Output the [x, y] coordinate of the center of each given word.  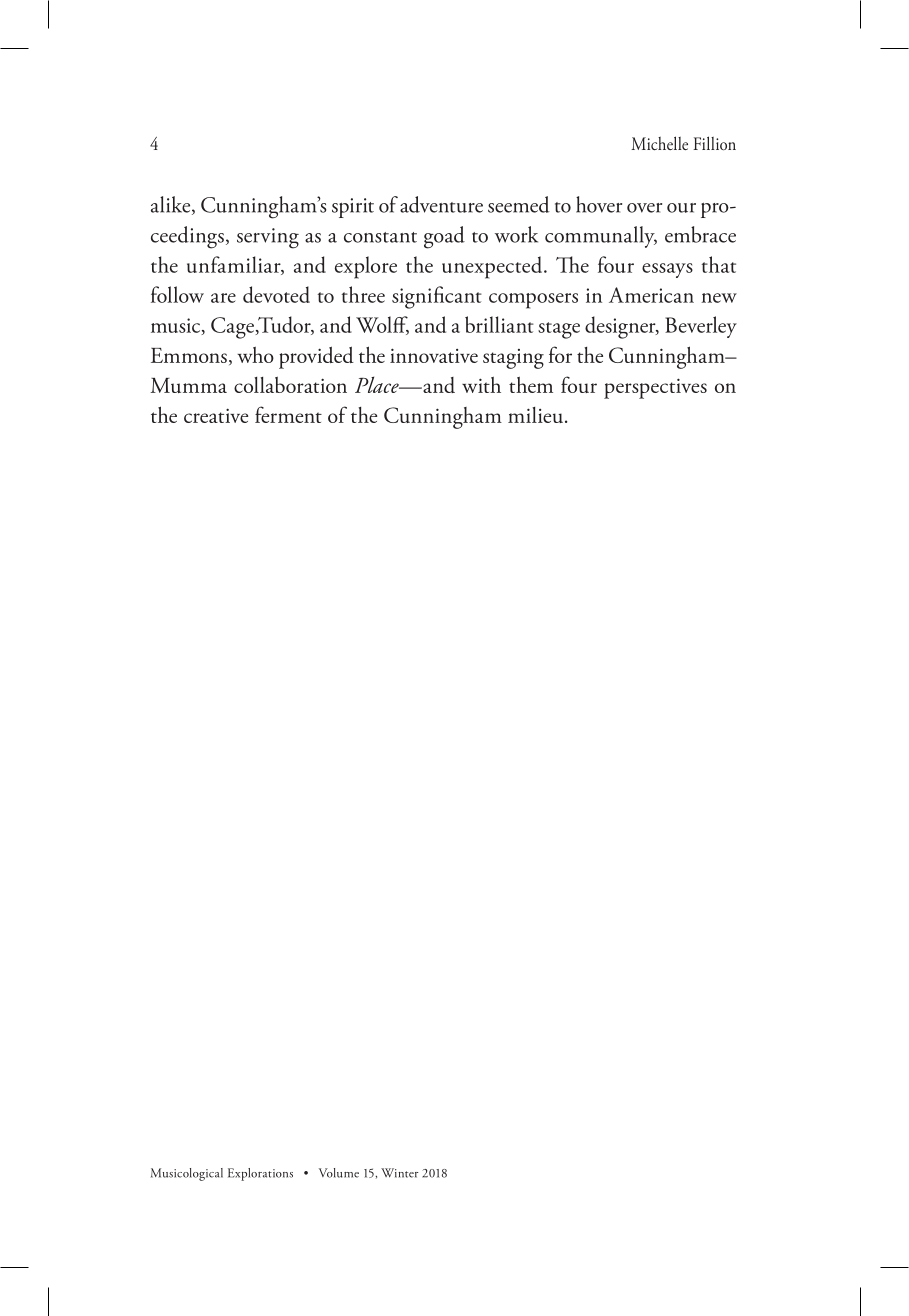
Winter [399, 1173]
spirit [353, 208]
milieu [535, 415]
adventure [441, 204]
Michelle [659, 143]
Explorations [260, 1174]
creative [216, 415]
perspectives [655, 388]
